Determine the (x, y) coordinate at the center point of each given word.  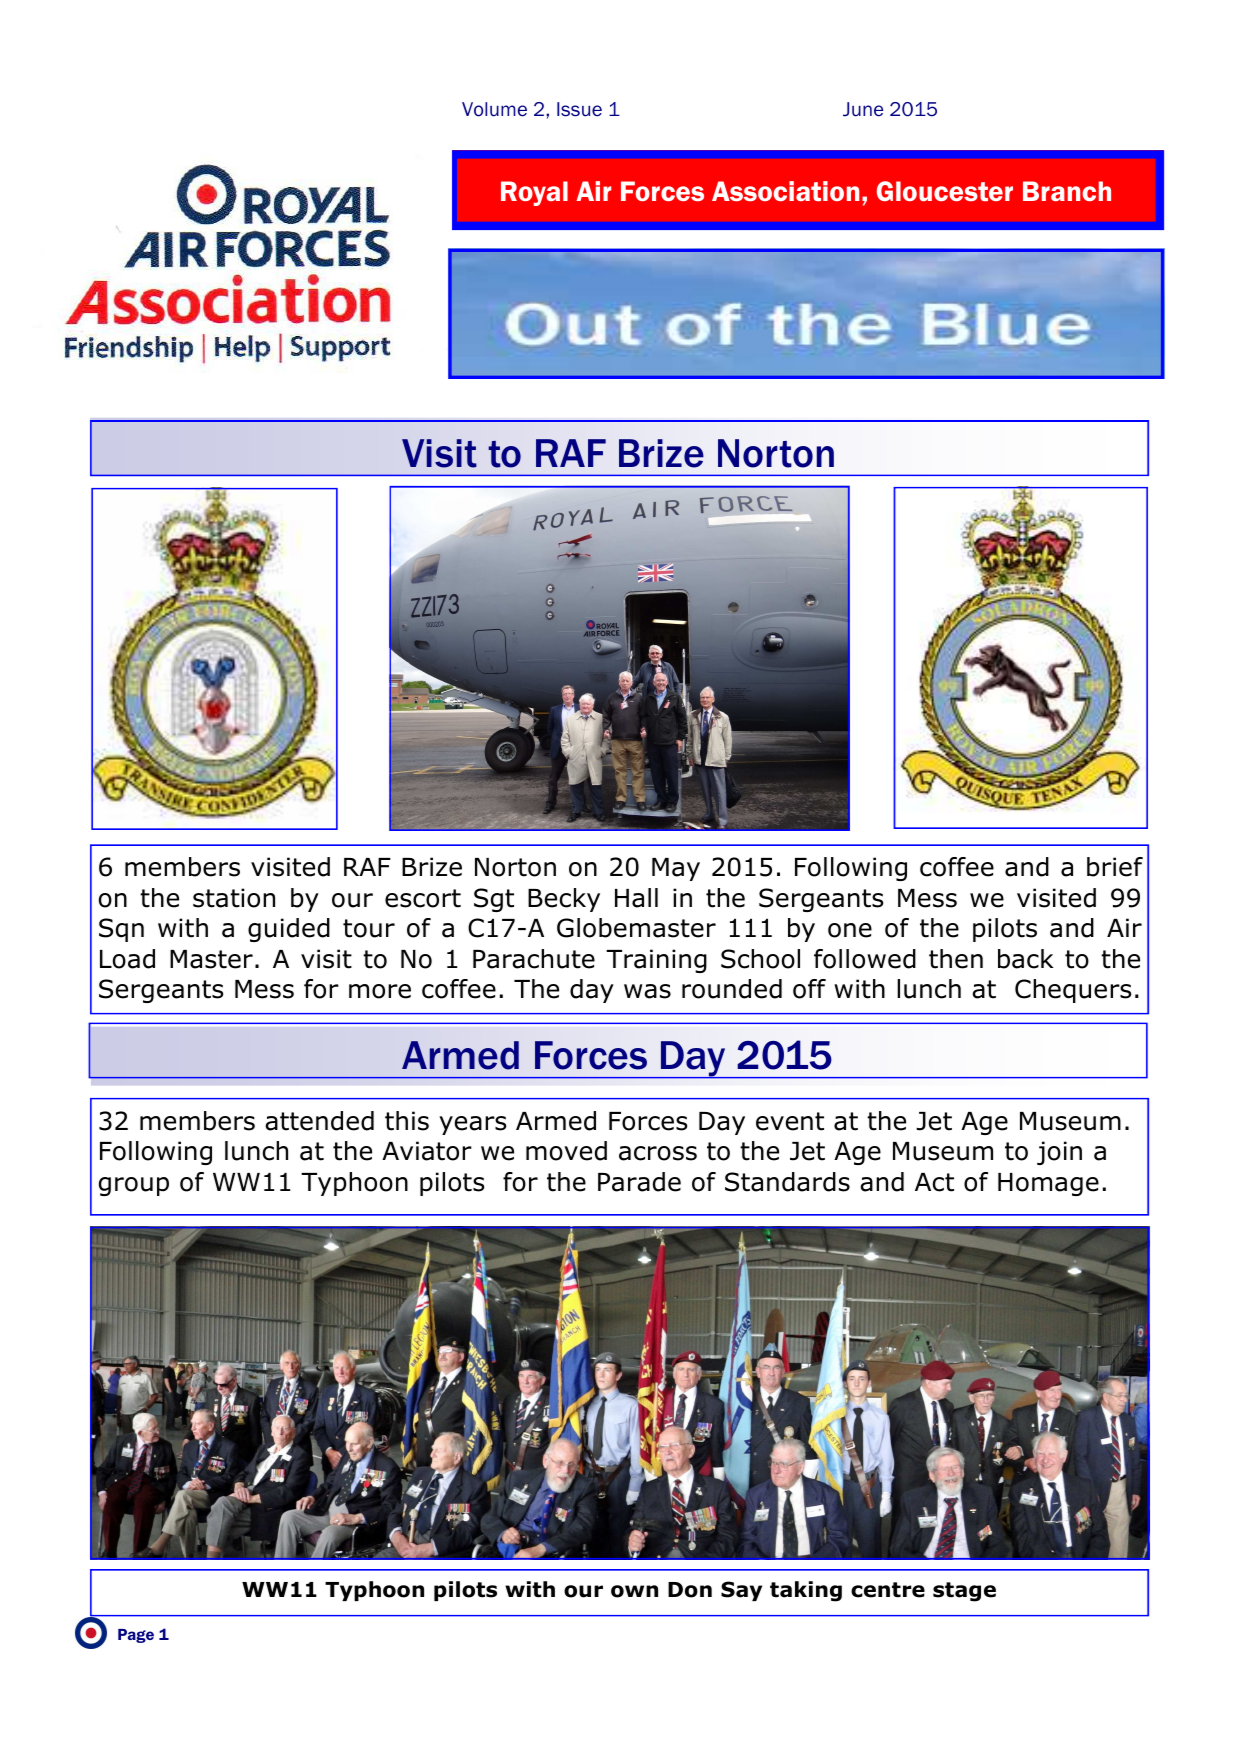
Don (690, 1590)
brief (1115, 867)
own (634, 1591)
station (234, 898)
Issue (579, 109)
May (676, 869)
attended (319, 1121)
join (1059, 1153)
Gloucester (945, 191)
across (658, 1153)
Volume (494, 109)
